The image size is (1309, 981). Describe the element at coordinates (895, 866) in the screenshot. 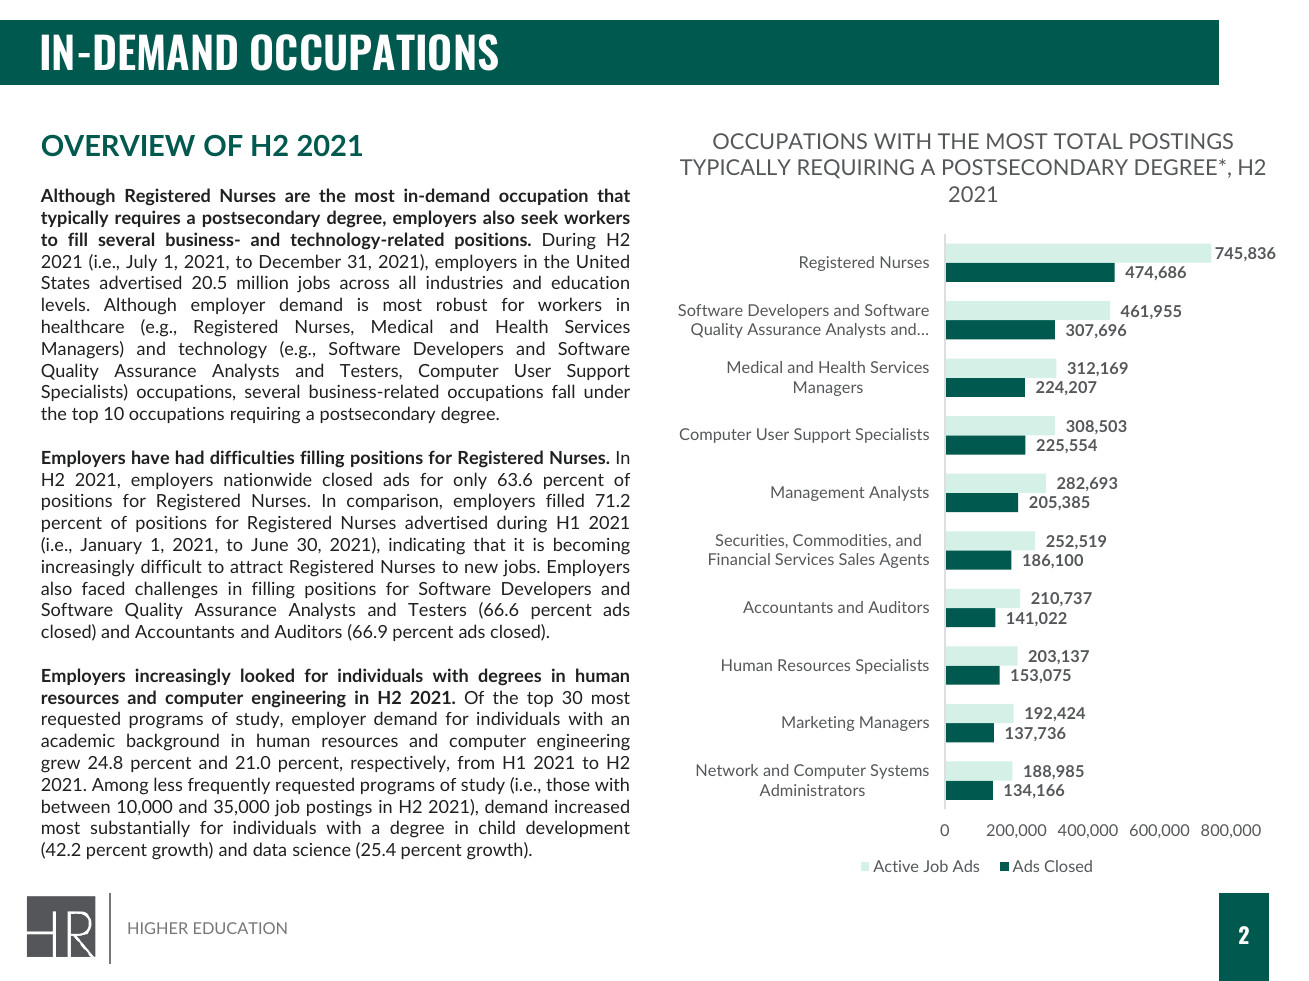

I see `Active` at that location.
